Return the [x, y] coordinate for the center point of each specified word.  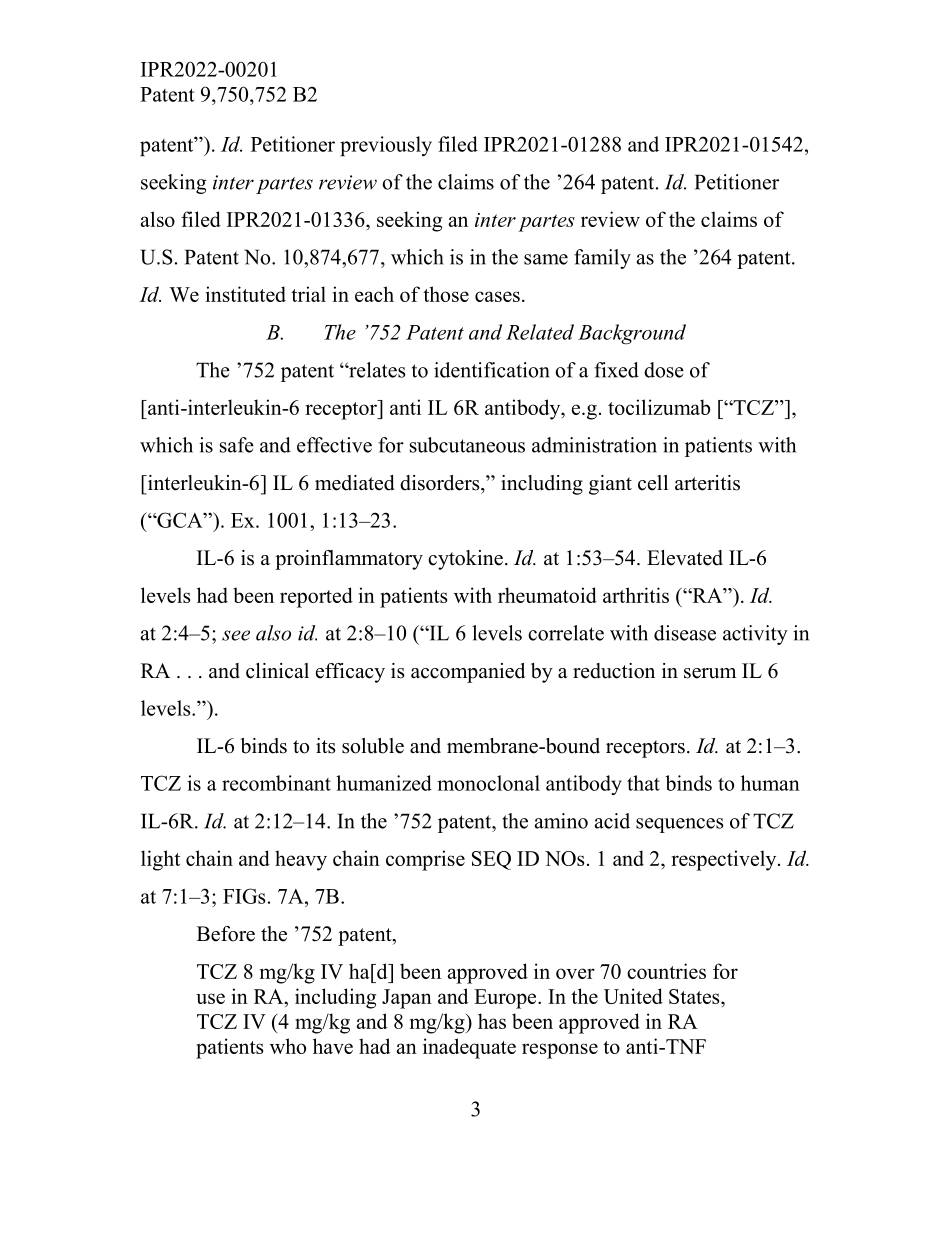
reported [316, 597]
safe [237, 445]
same [546, 259]
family [602, 259]
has [492, 1021]
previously [386, 146]
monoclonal [488, 783]
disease [685, 633]
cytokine [465, 560]
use [210, 998]
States [695, 996]
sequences [680, 825]
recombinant [276, 783]
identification [492, 370]
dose [664, 370]
